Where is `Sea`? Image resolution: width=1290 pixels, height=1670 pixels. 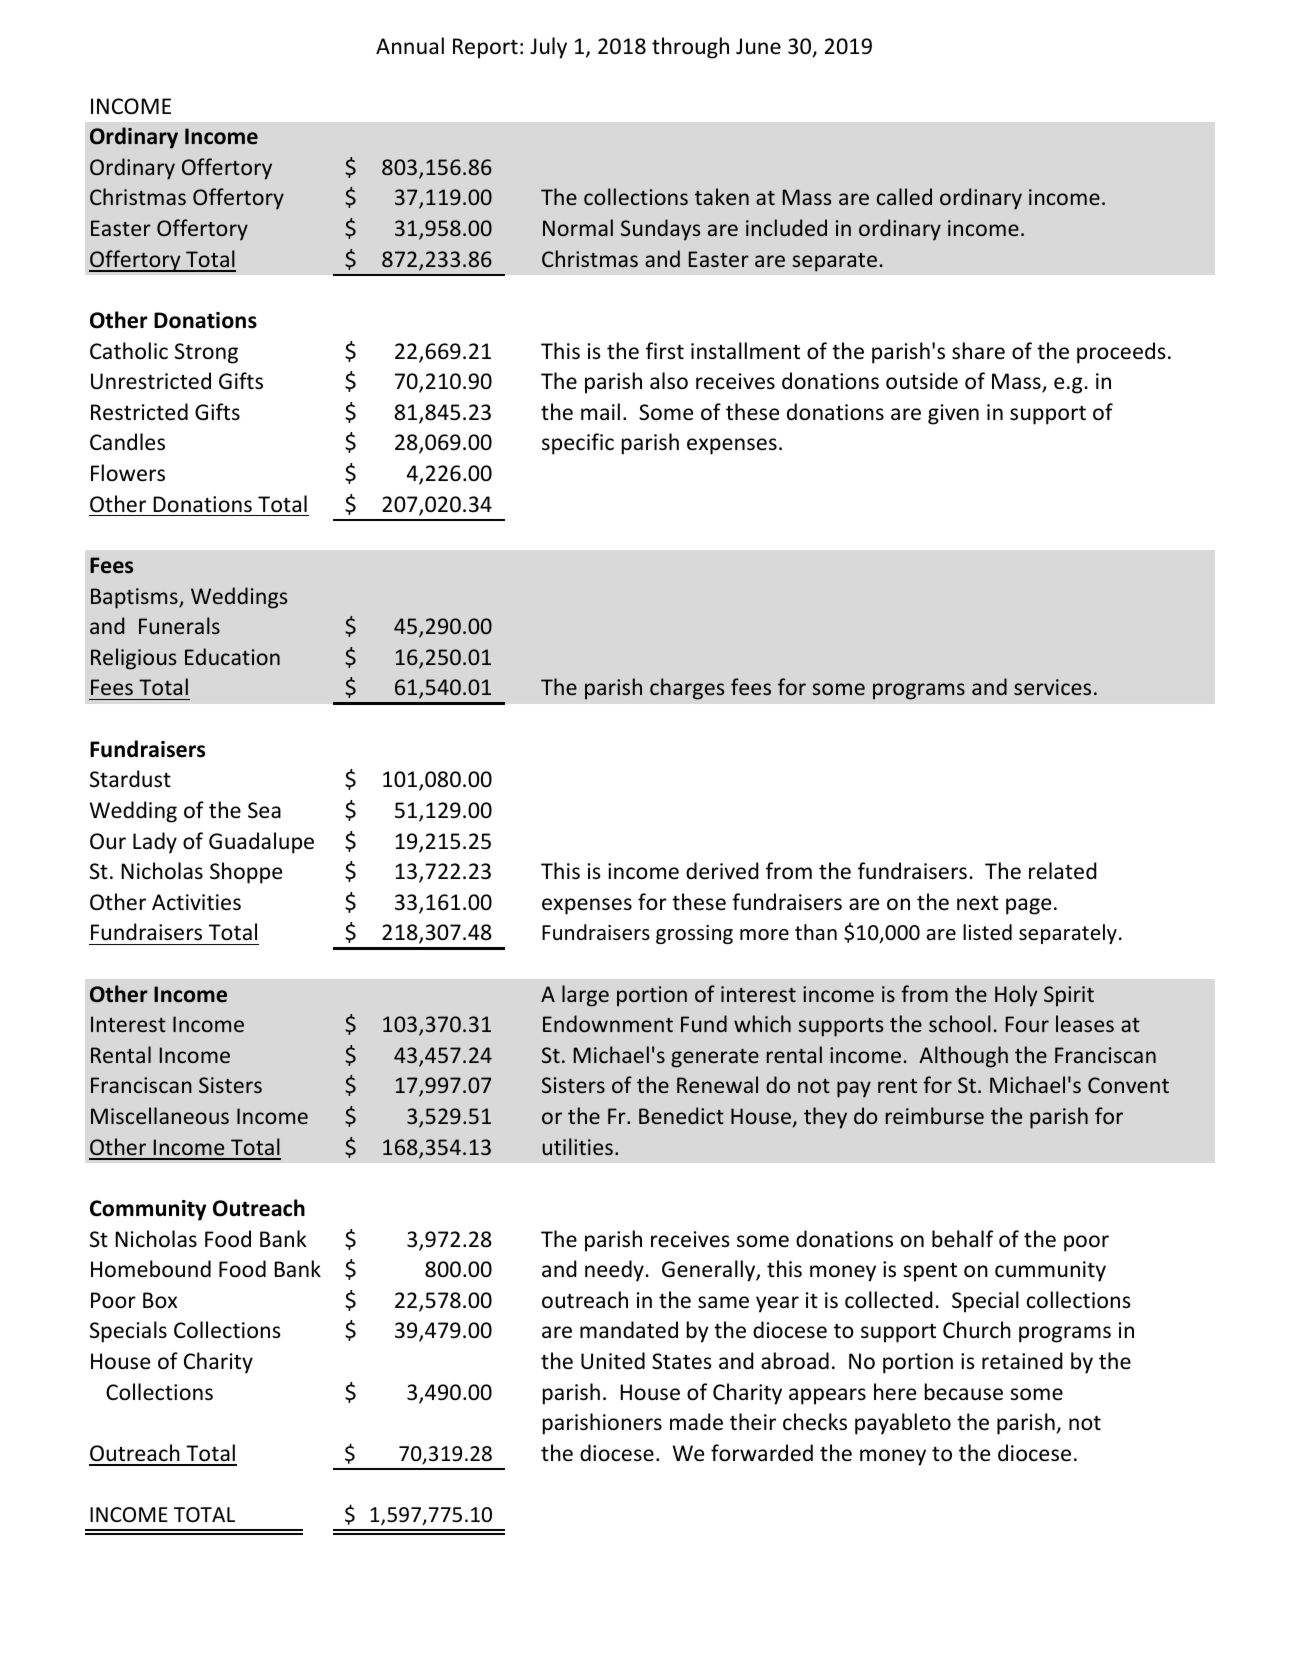
Sea is located at coordinates (264, 810).
